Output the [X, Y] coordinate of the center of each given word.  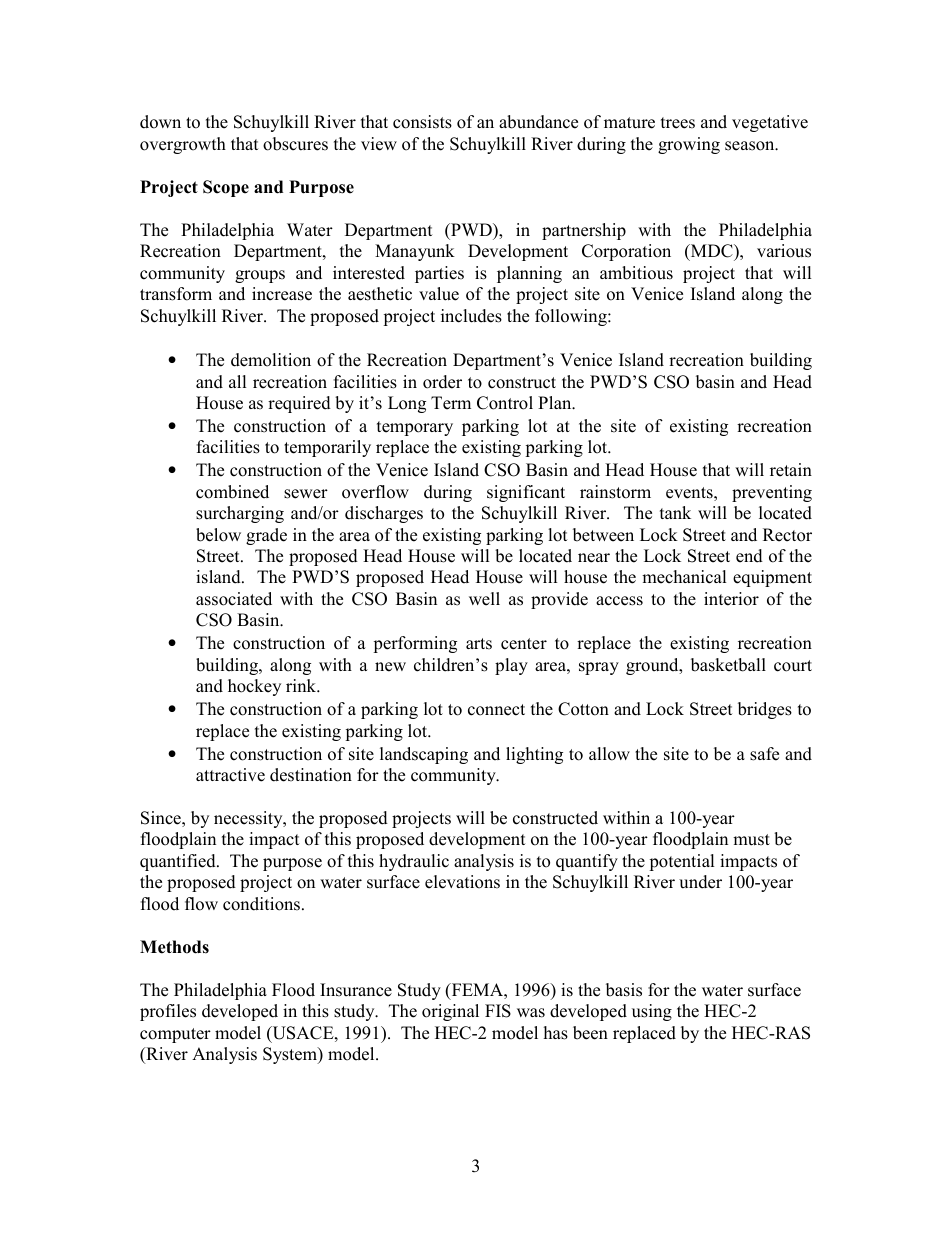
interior [731, 599]
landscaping [424, 755]
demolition [271, 360]
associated [234, 599]
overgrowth [183, 145]
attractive [230, 775]
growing [689, 145]
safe [764, 754]
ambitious [636, 273]
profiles [168, 1012]
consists [422, 122]
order [442, 382]
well [484, 599]
